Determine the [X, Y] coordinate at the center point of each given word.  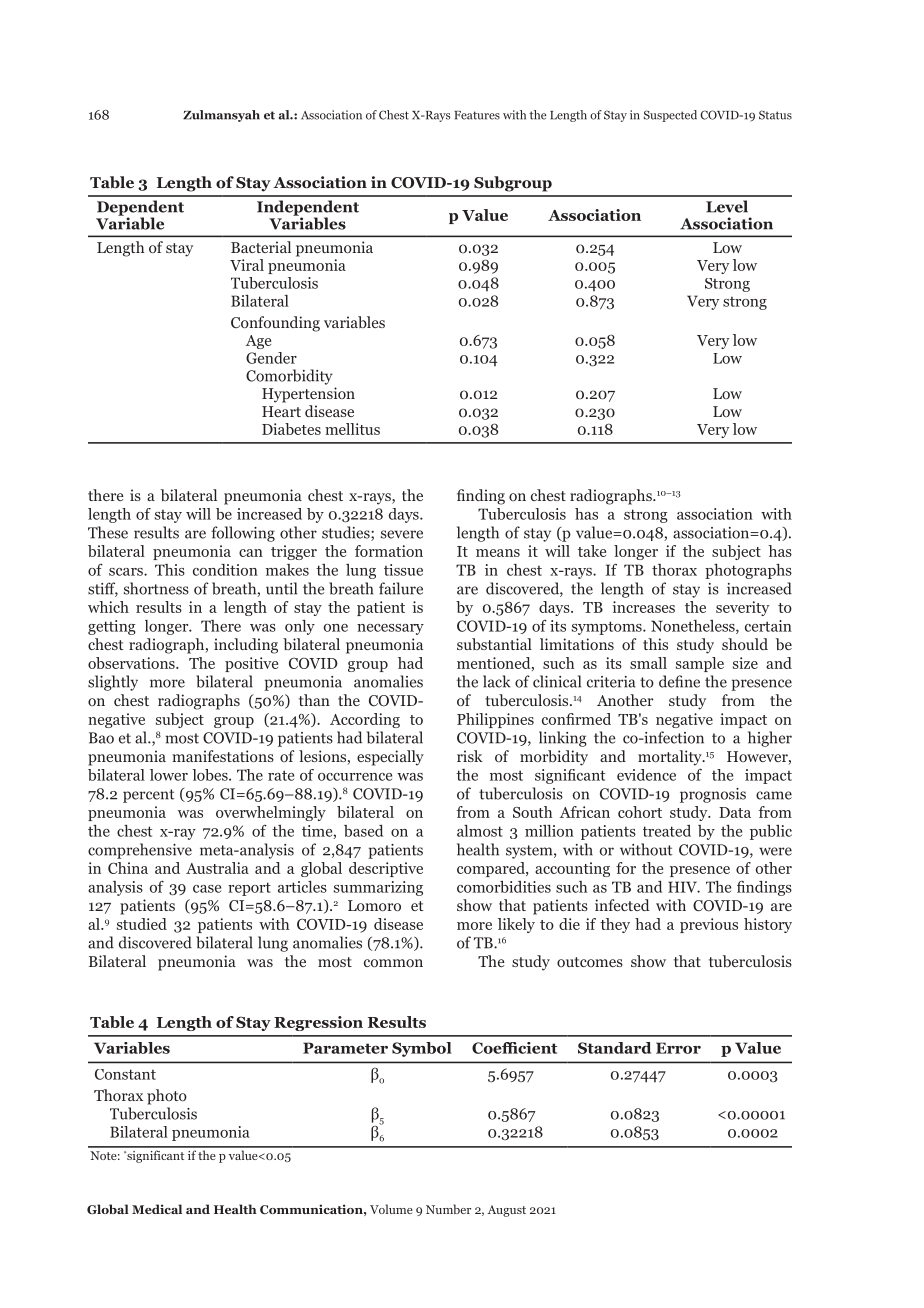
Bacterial [261, 247]
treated [667, 831]
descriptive [386, 869]
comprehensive [140, 851]
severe [402, 534]
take [592, 551]
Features [477, 115]
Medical [157, 1209]
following [243, 534]
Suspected [670, 116]
